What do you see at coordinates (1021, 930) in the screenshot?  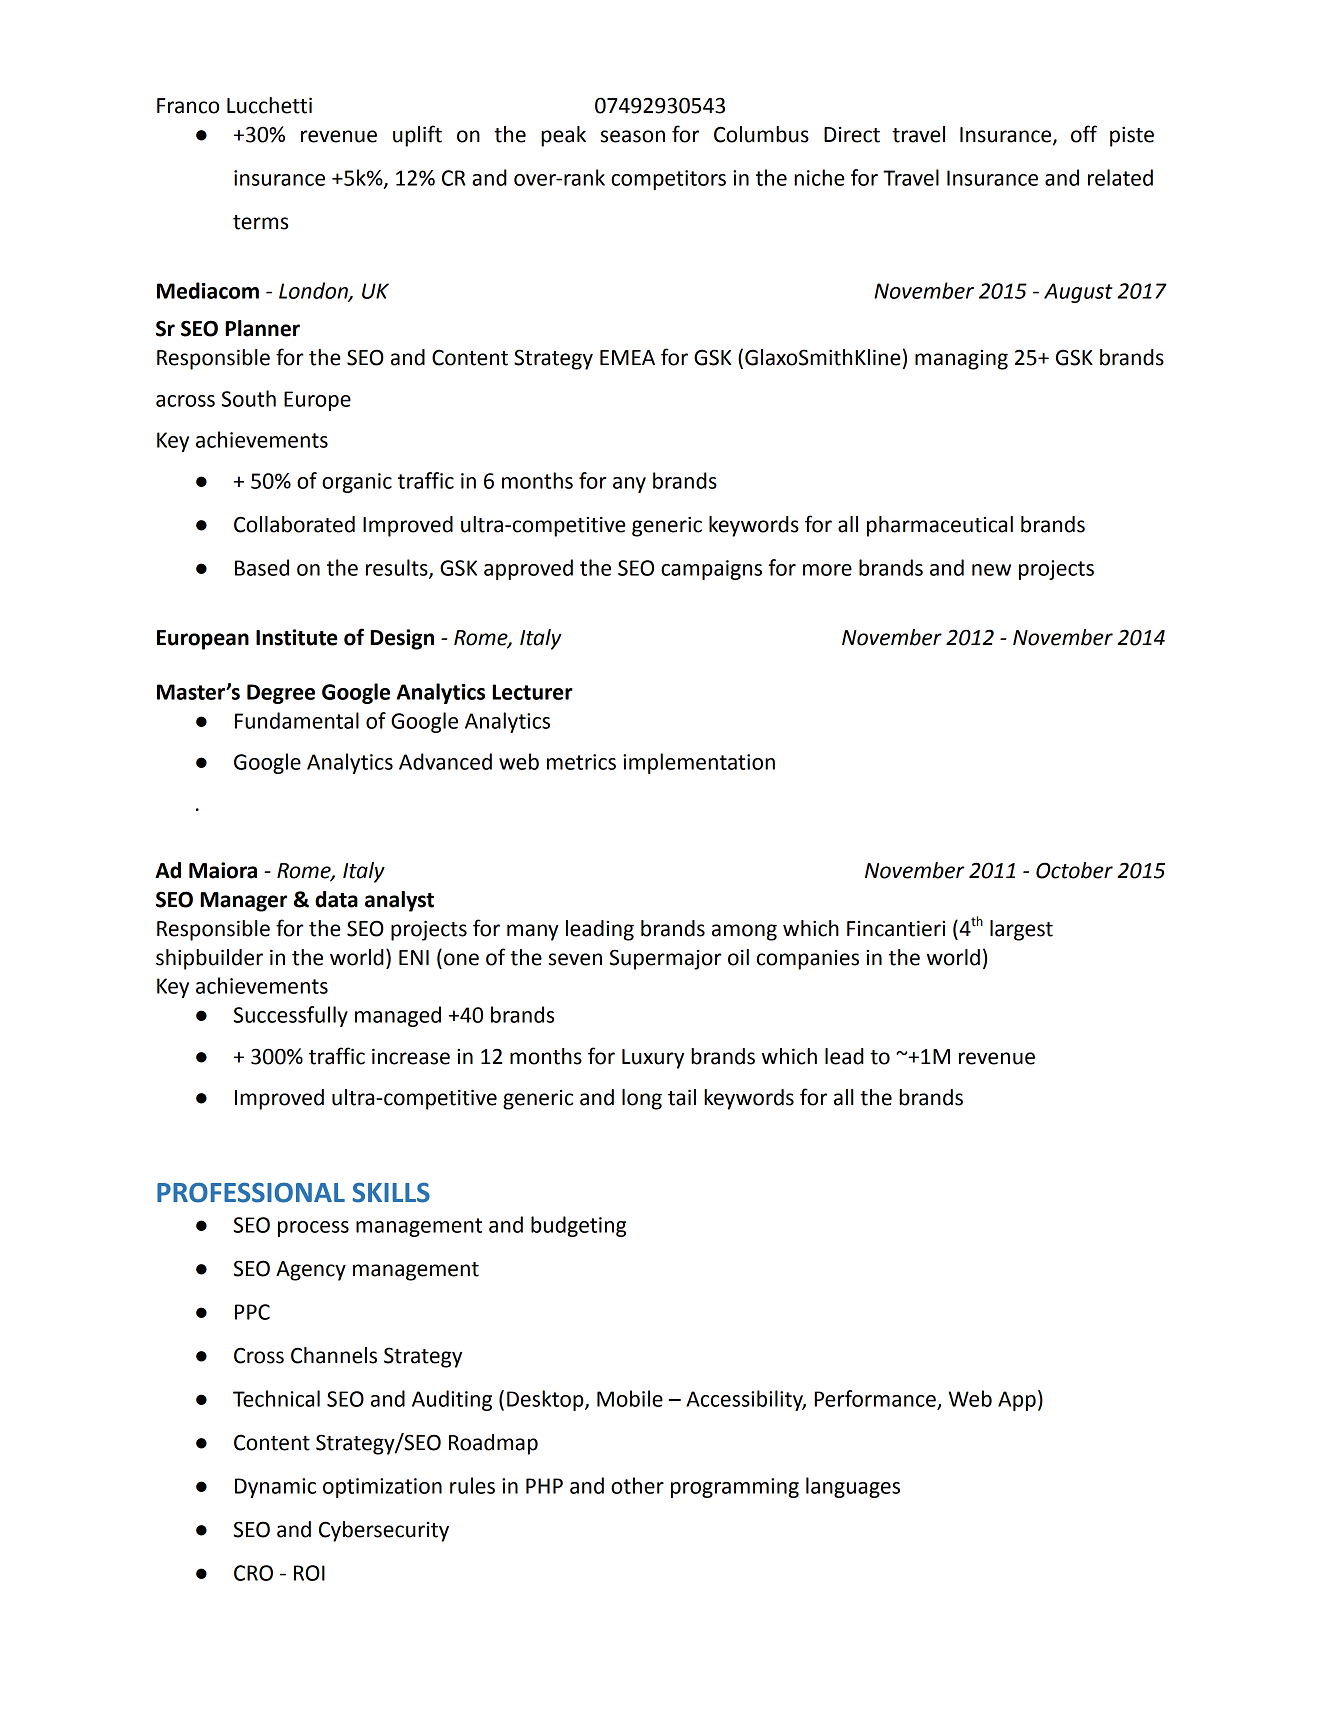 I see `largest` at bounding box center [1021, 930].
